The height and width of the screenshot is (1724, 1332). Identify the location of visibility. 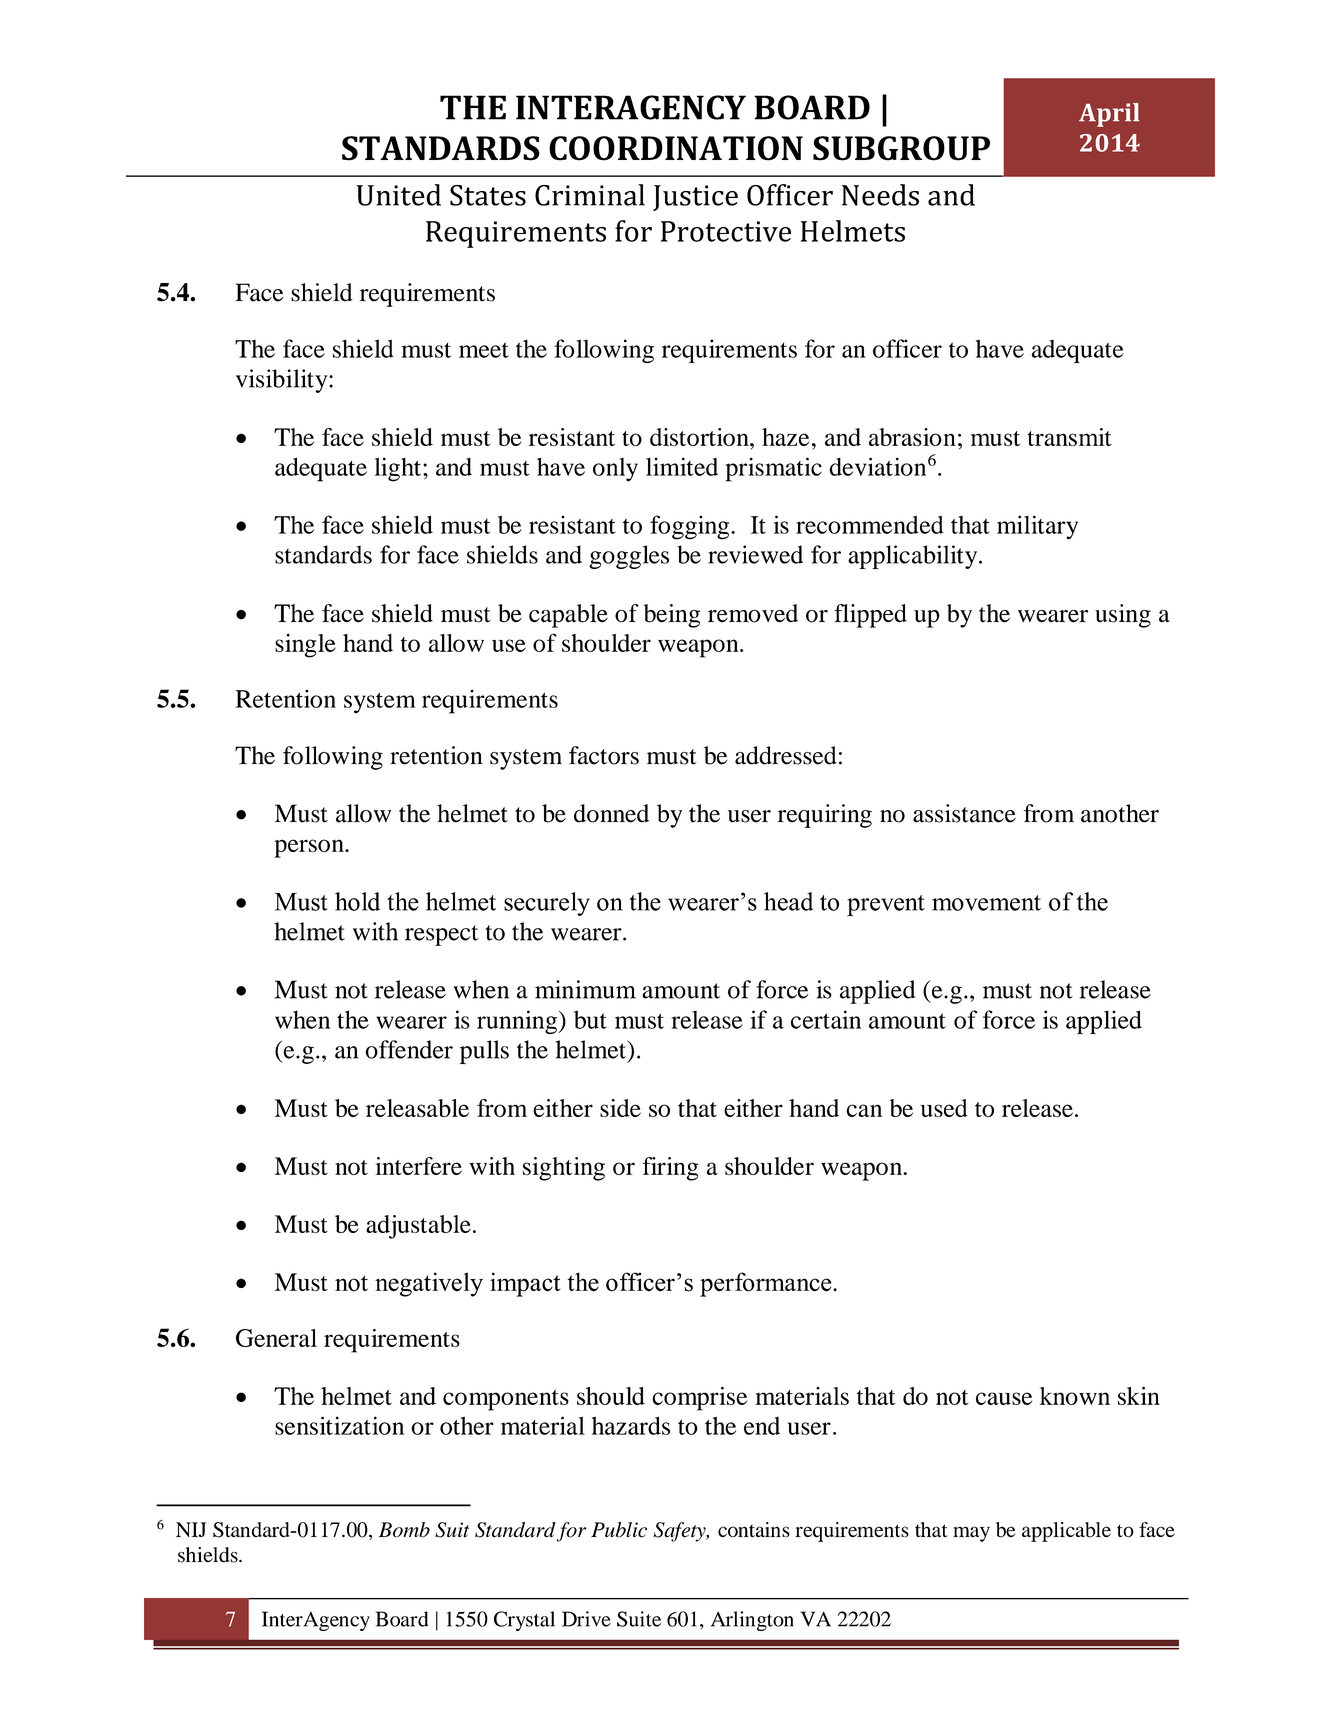
(283, 381).
